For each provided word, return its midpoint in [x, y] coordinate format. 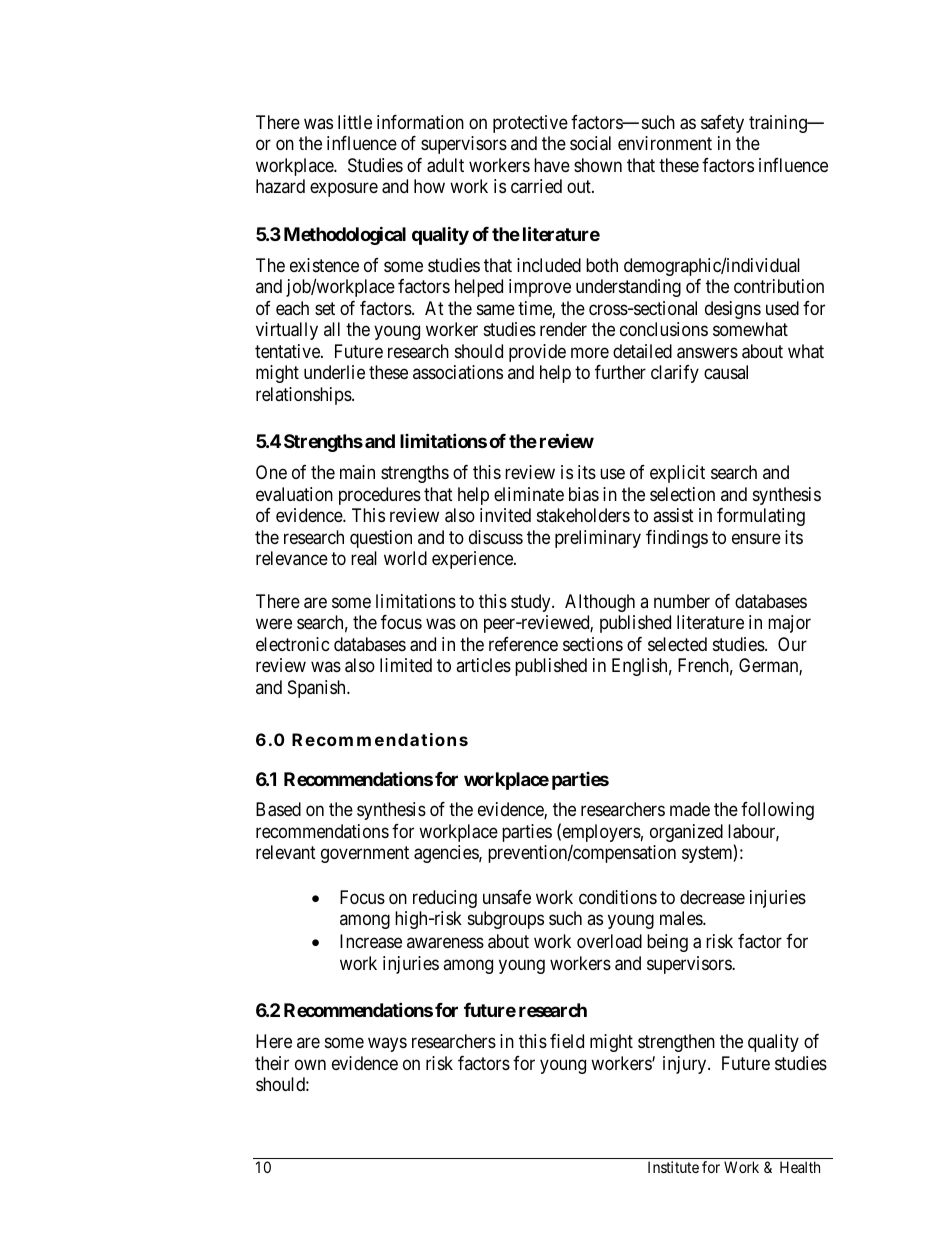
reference [523, 644]
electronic [293, 644]
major [789, 624]
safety [722, 124]
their [272, 1063]
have [552, 165]
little [355, 122]
